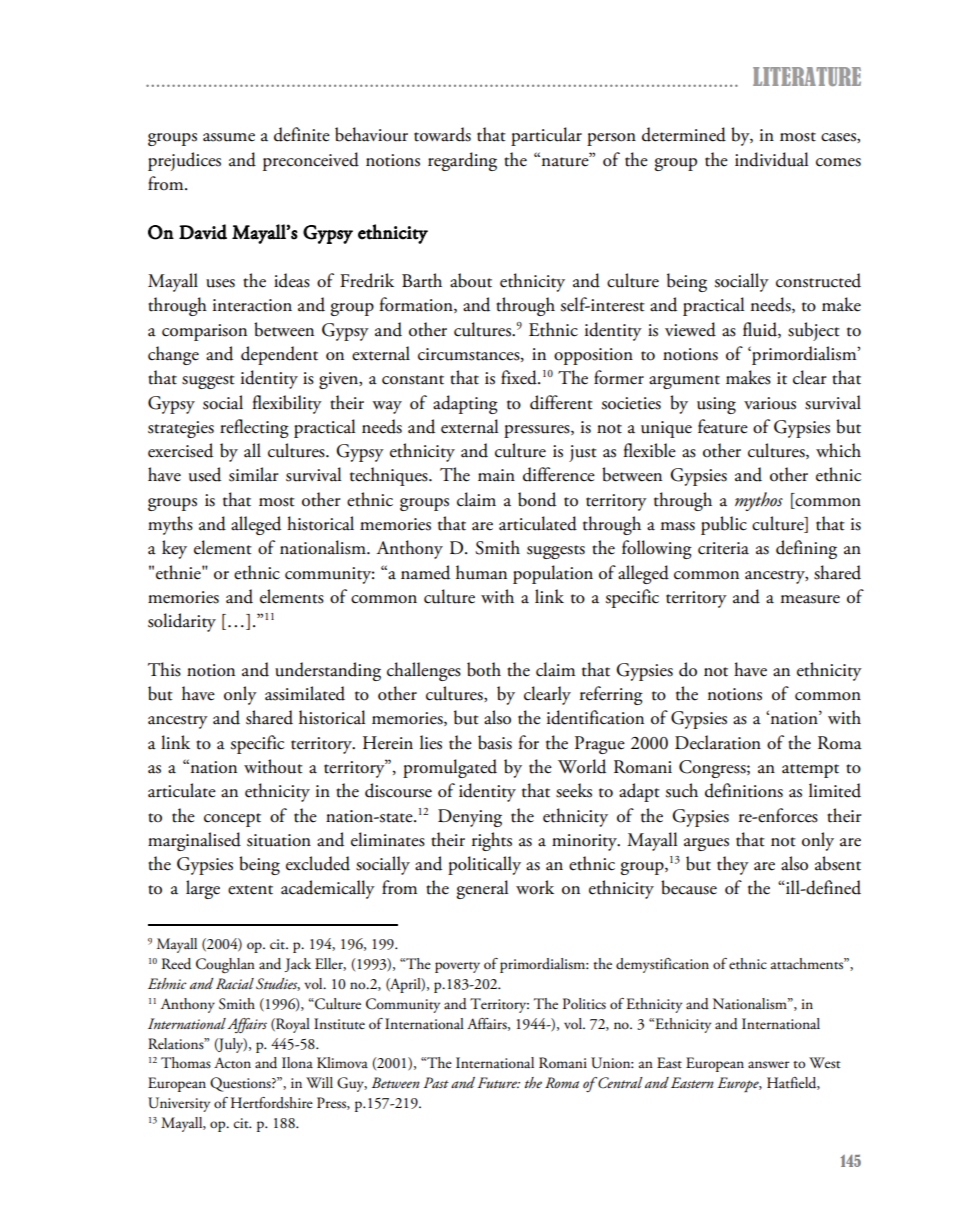 The image size is (960, 1232). What do you see at coordinates (436, 1082) in the screenshot?
I see `Past` at bounding box center [436, 1082].
